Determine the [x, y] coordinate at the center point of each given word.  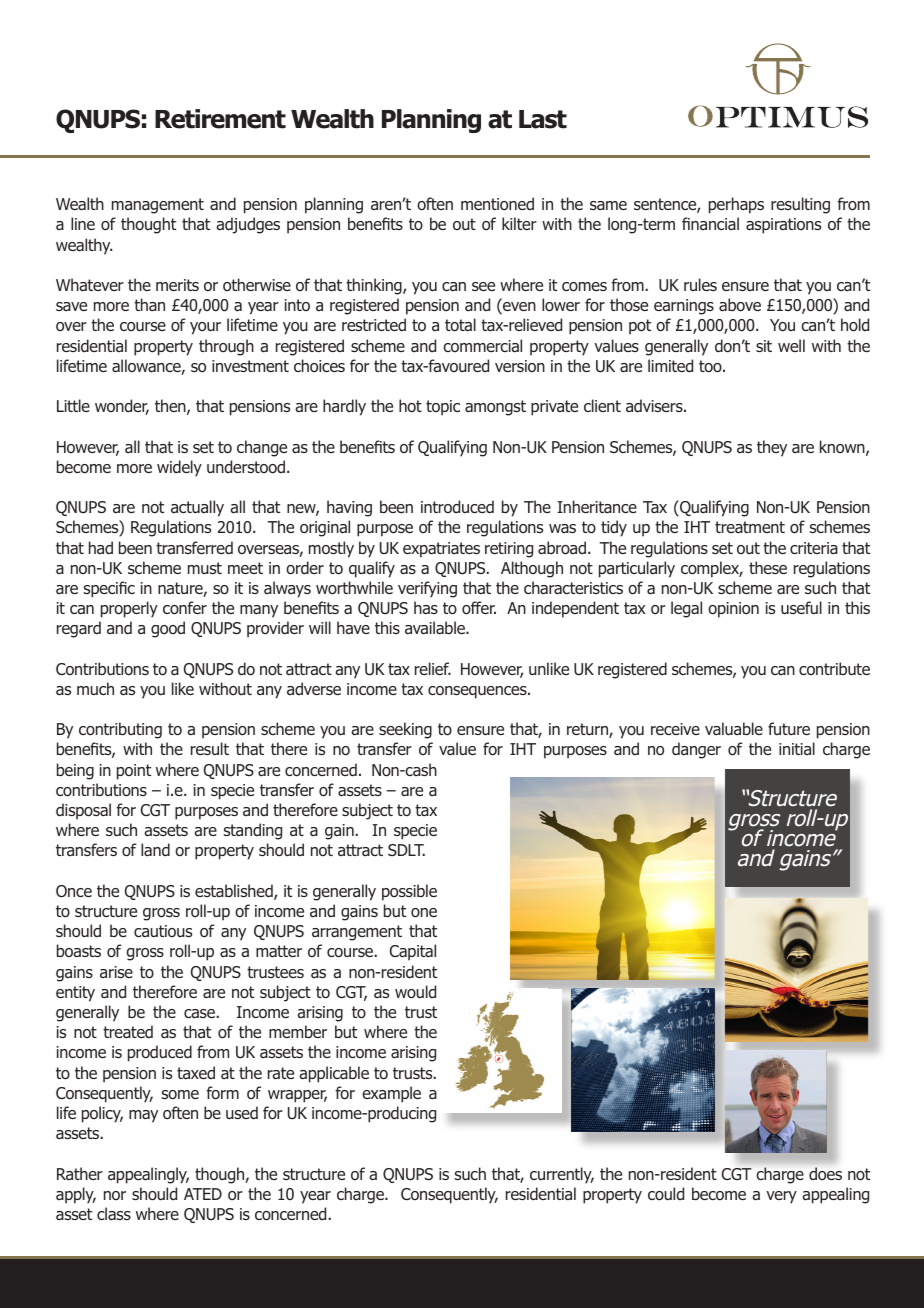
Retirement [220, 119]
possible [409, 892]
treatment [750, 527]
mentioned [497, 204]
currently [562, 1175]
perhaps [736, 205]
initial [797, 748]
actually [197, 508]
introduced [457, 507]
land [155, 850]
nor [115, 1195]
